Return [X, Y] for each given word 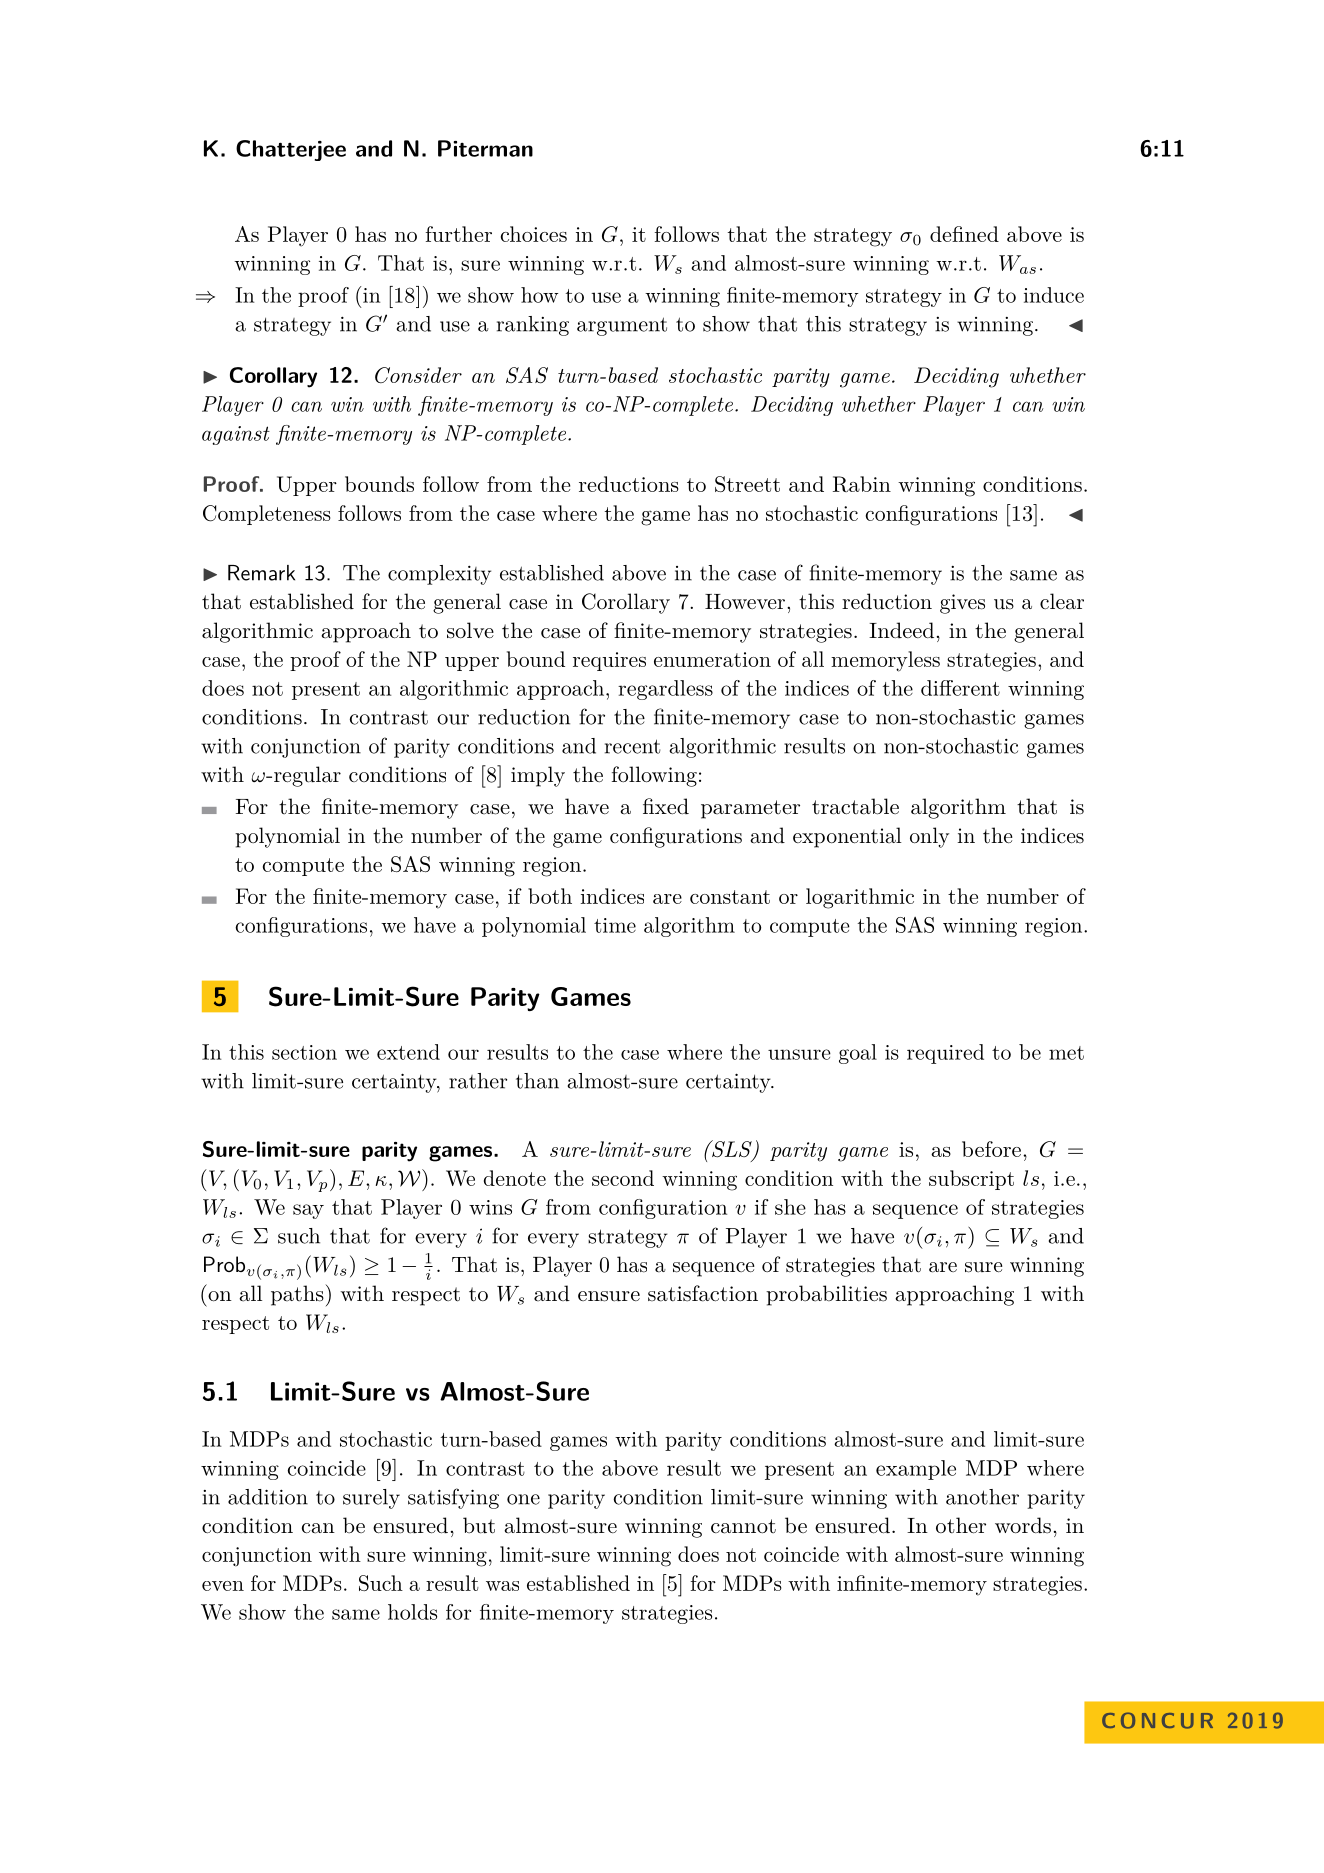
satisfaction [703, 1293]
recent [633, 746]
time [615, 925]
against [236, 435]
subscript [971, 1180]
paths [298, 1295]
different [960, 688]
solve [470, 630]
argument [622, 326]
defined [964, 234]
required [945, 1054]
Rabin [862, 484]
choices [534, 234]
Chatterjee [291, 150]
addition [268, 1497]
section [304, 1052]
